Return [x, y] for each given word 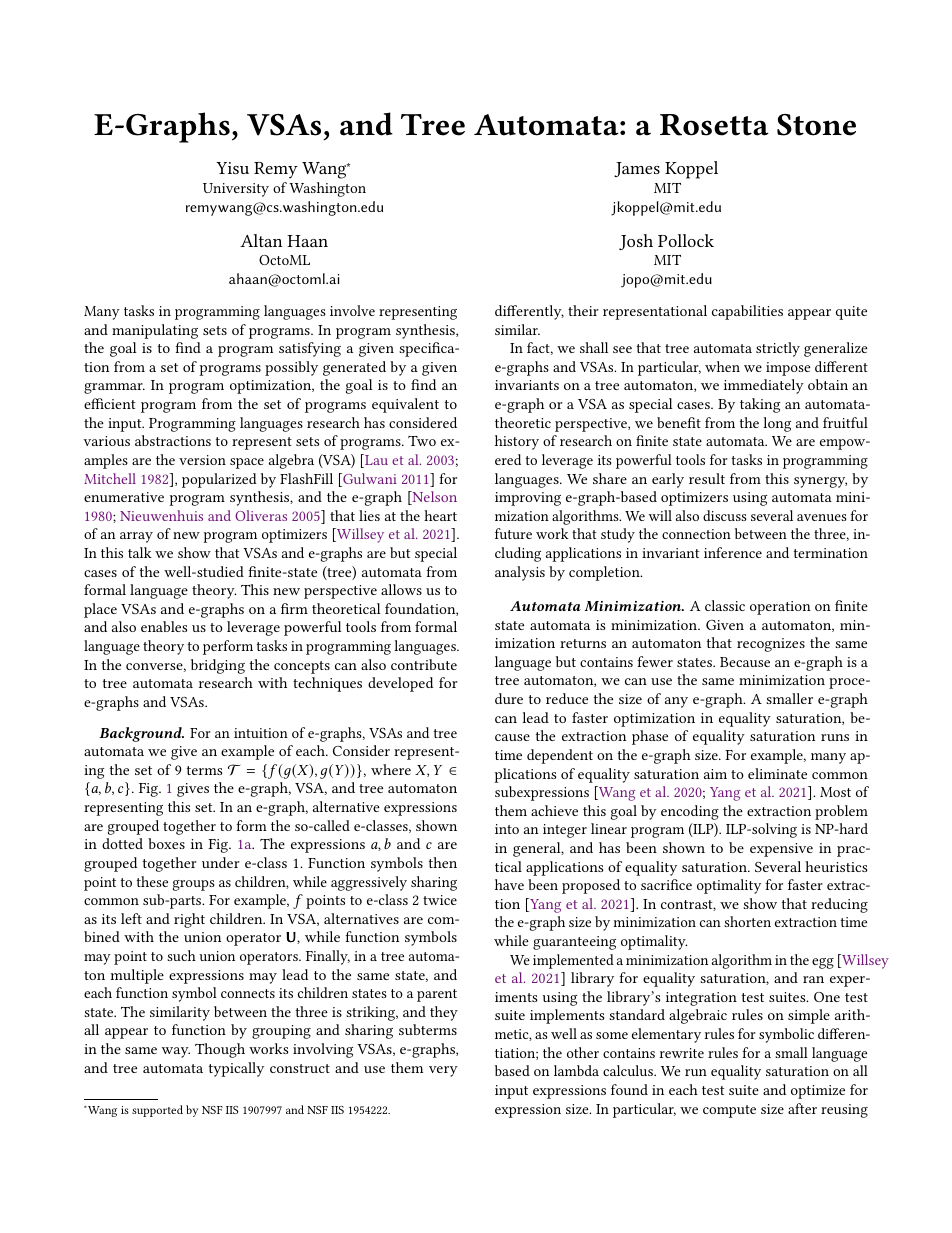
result [707, 478]
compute [729, 1111]
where [391, 769]
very [443, 1071]
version [202, 460]
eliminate [777, 773]
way [176, 1052]
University [236, 190]
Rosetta [714, 125]
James [637, 169]
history [517, 442]
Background [141, 734]
